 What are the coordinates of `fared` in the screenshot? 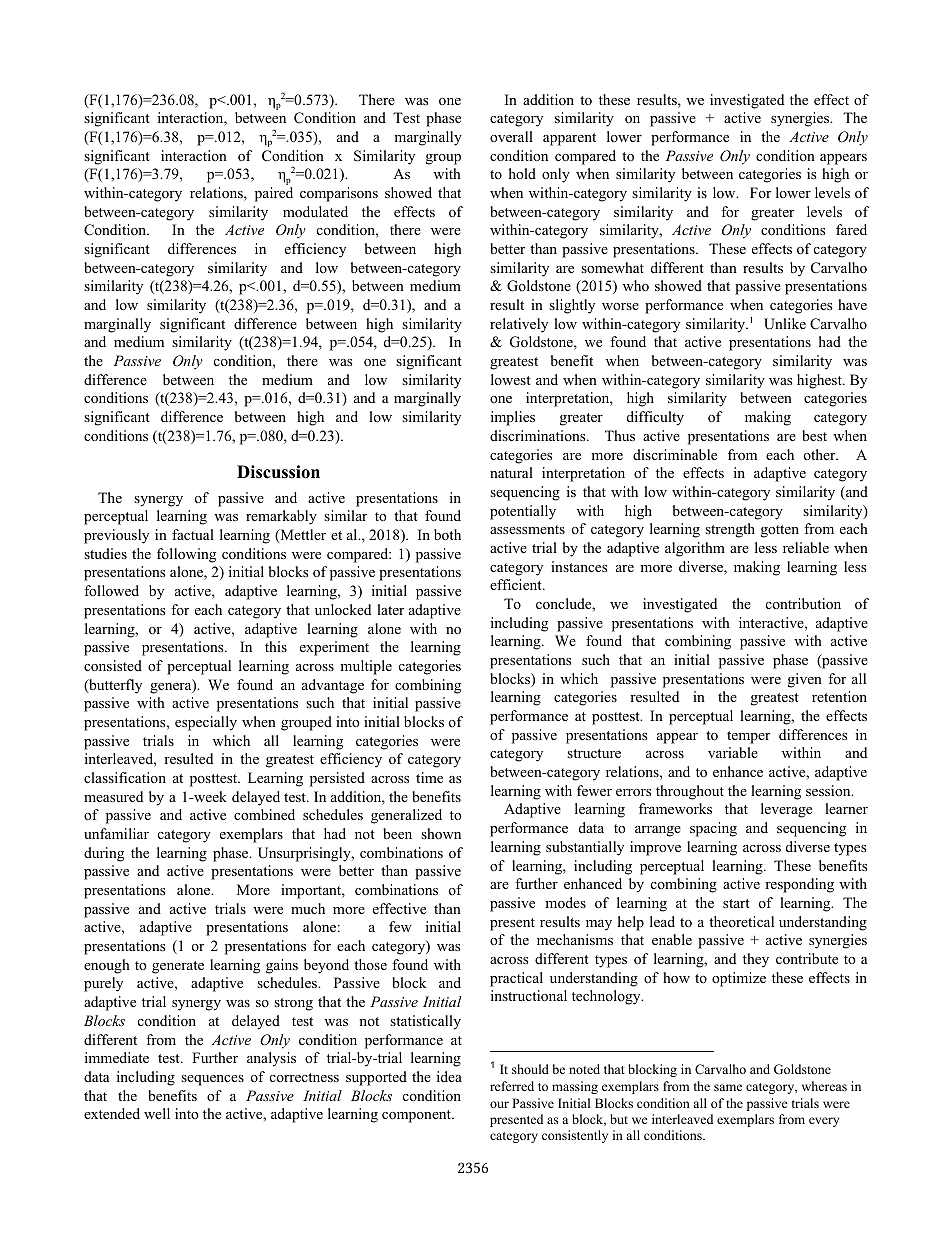 It's located at (851, 229).
